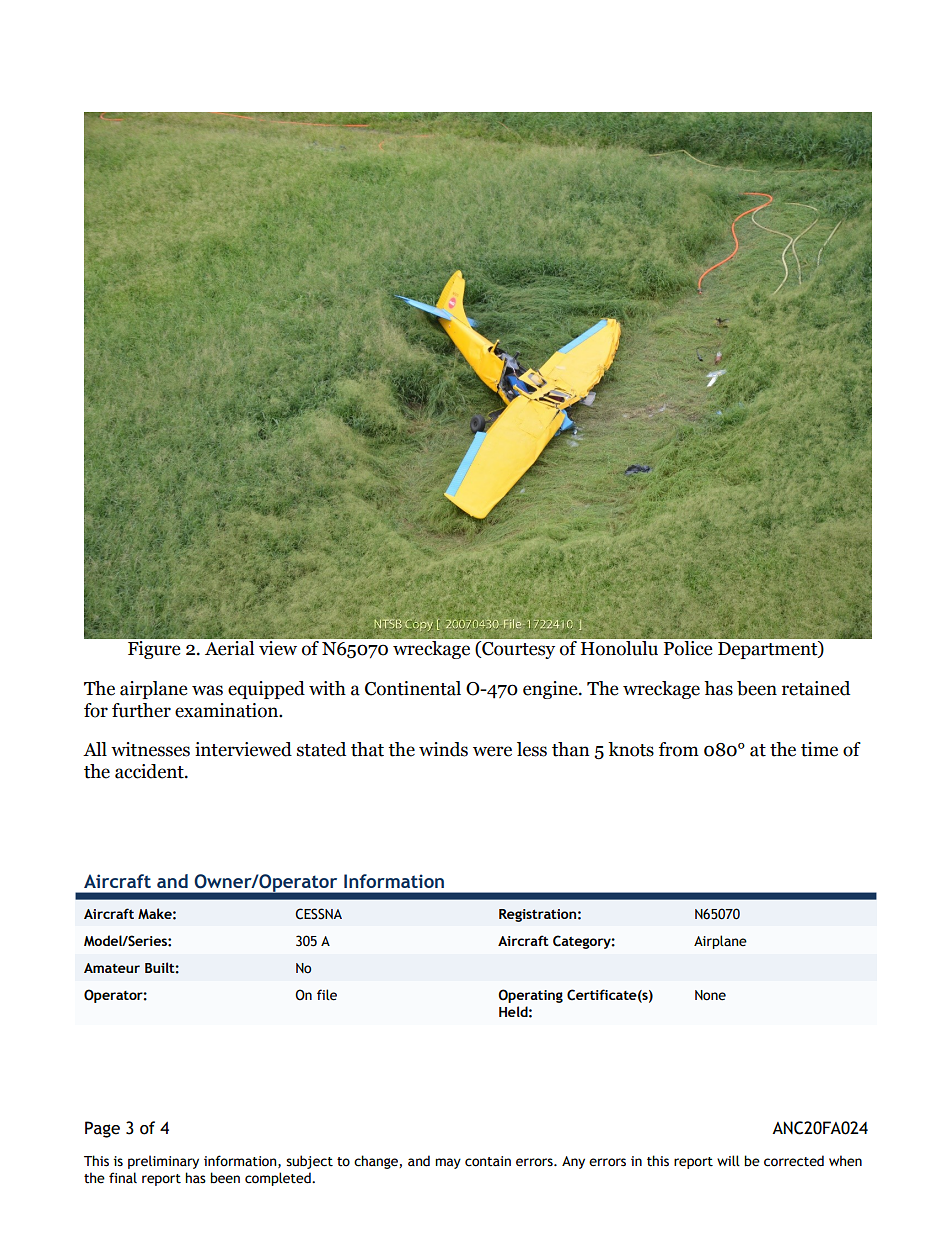 The height and width of the screenshot is (1233, 952). I want to click on contain, so click(488, 1161).
